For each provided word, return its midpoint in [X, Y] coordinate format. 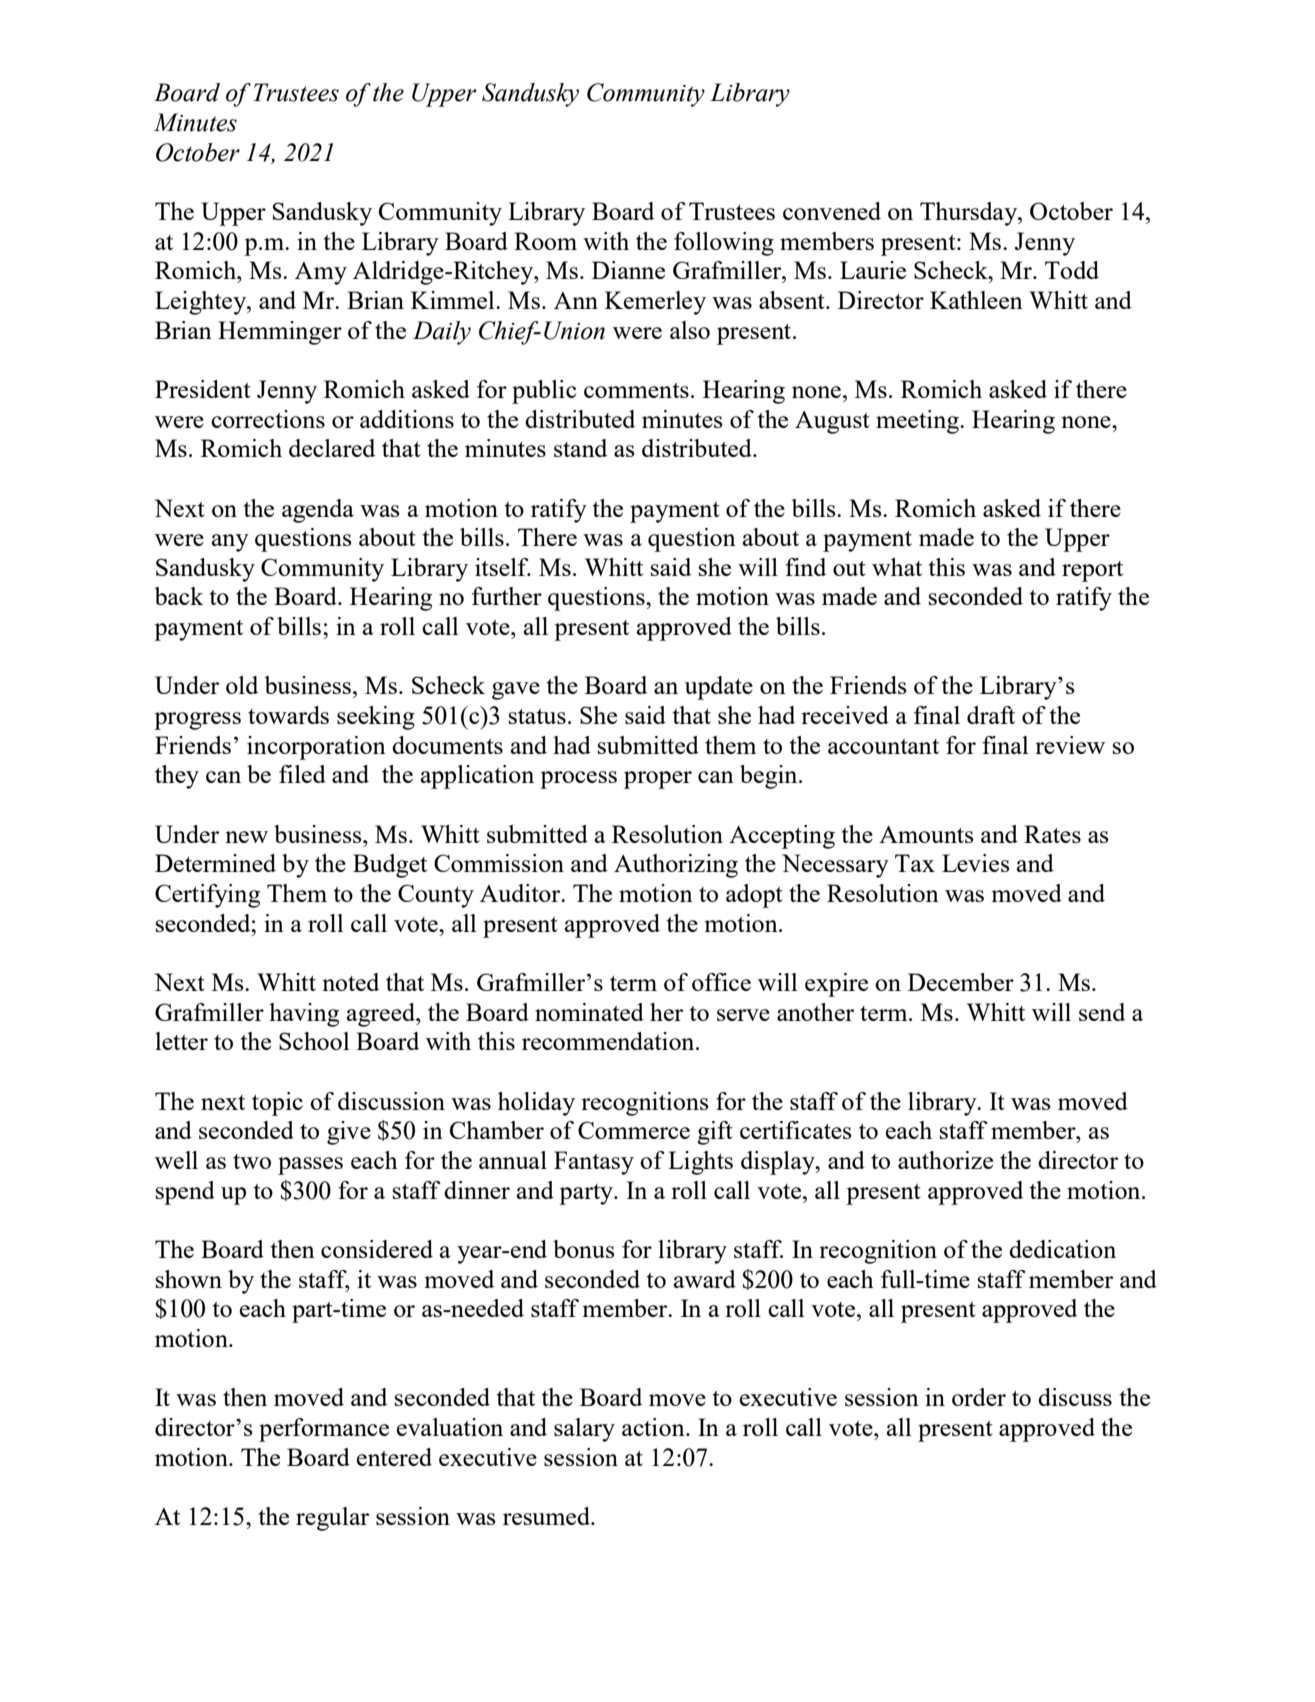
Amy [321, 273]
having [304, 1015]
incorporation [316, 748]
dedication [1062, 1249]
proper [658, 780]
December [961, 982]
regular [332, 1519]
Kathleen [976, 300]
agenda [318, 511]
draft [991, 715]
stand [580, 448]
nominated [589, 1012]
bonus [584, 1249]
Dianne [628, 270]
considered [377, 1249]
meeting [918, 422]
